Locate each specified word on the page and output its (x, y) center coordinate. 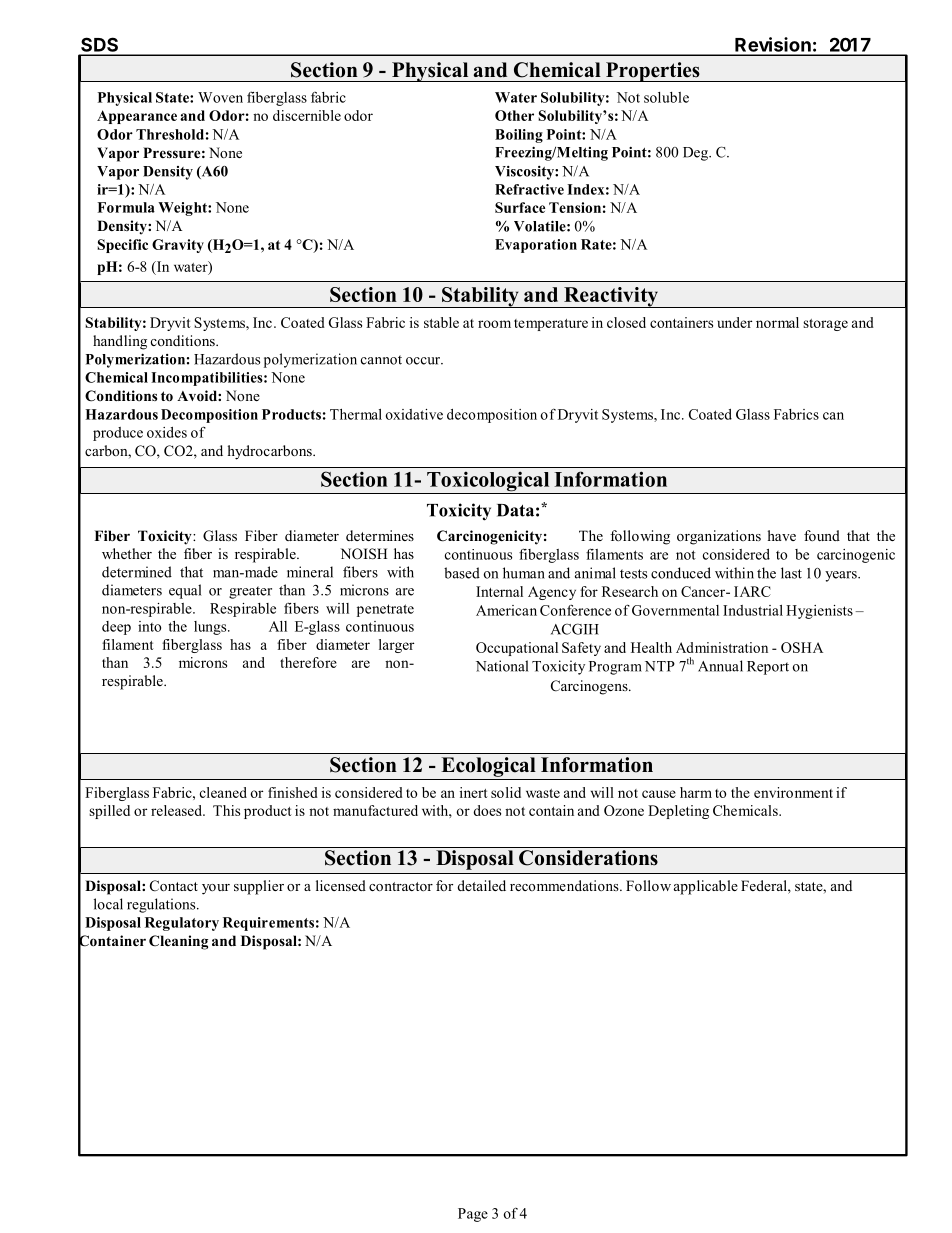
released (177, 810)
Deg (696, 154)
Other (514, 115)
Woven (220, 97)
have (782, 535)
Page (473, 1215)
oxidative (414, 414)
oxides (167, 432)
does (487, 810)
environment (793, 792)
